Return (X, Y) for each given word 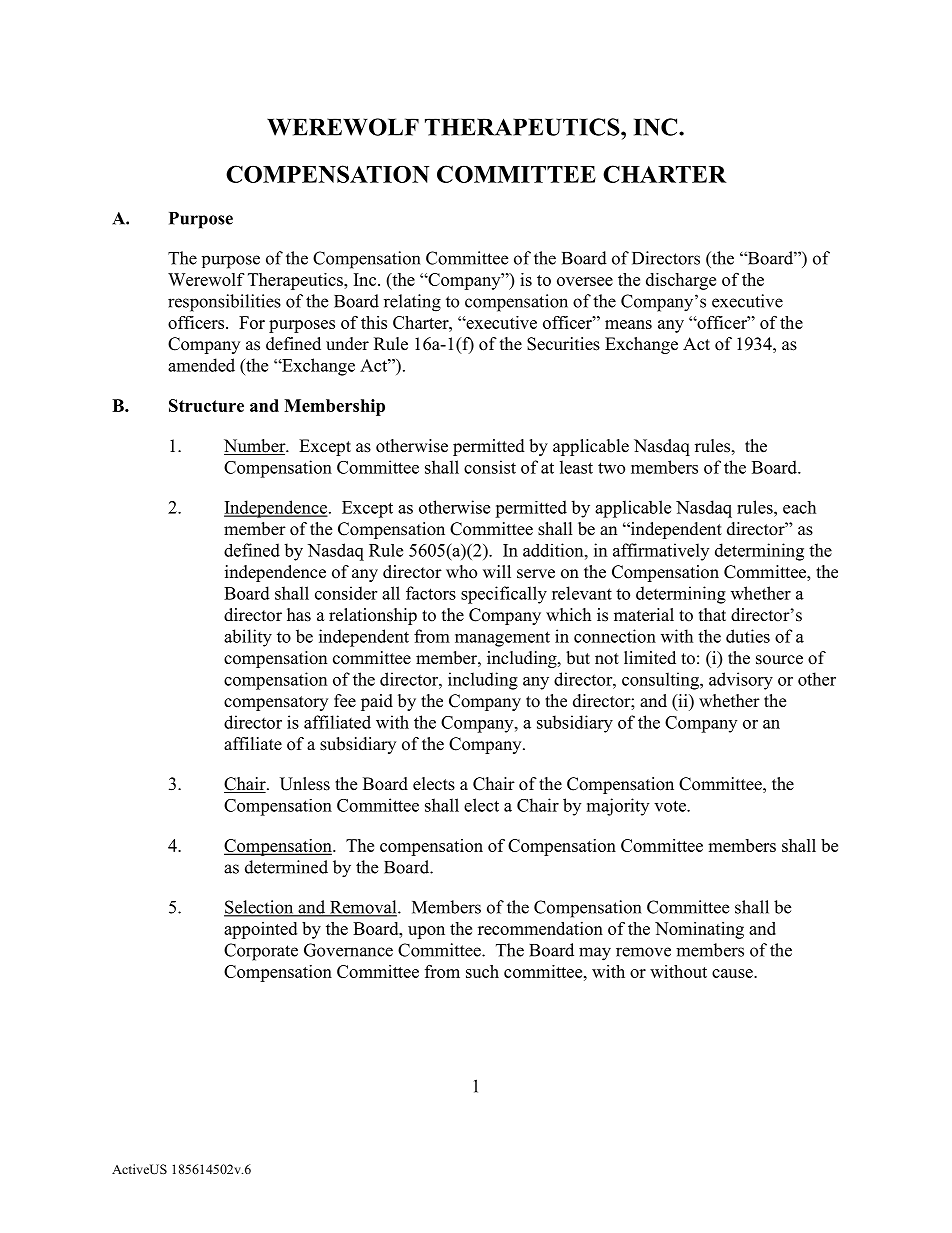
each (799, 507)
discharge (681, 281)
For (252, 322)
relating (412, 303)
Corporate (261, 952)
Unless (305, 784)
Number (256, 447)
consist (490, 467)
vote (671, 806)
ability (248, 638)
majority (618, 807)
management (502, 639)
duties (748, 636)
